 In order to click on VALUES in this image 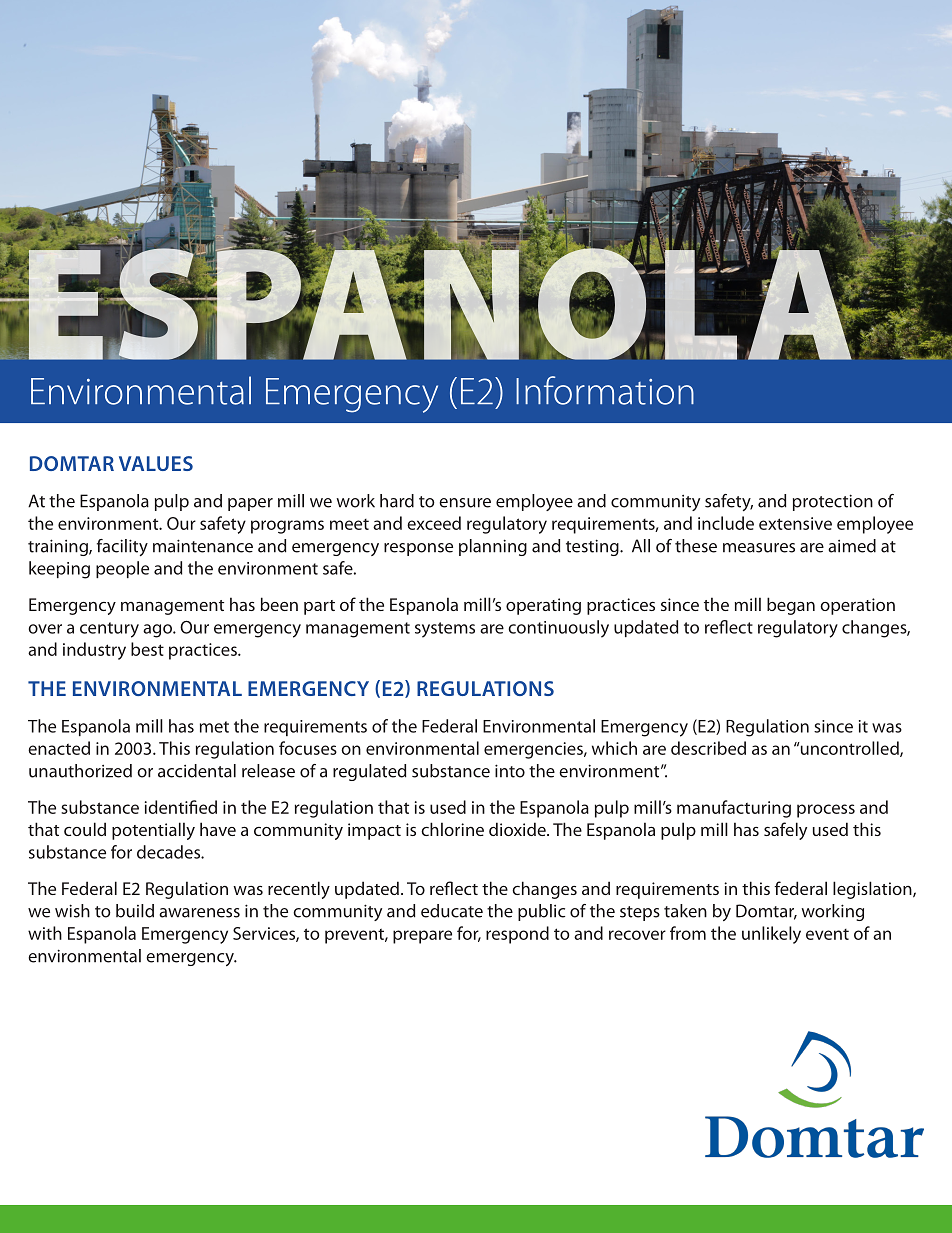, I will do `click(156, 463)`.
